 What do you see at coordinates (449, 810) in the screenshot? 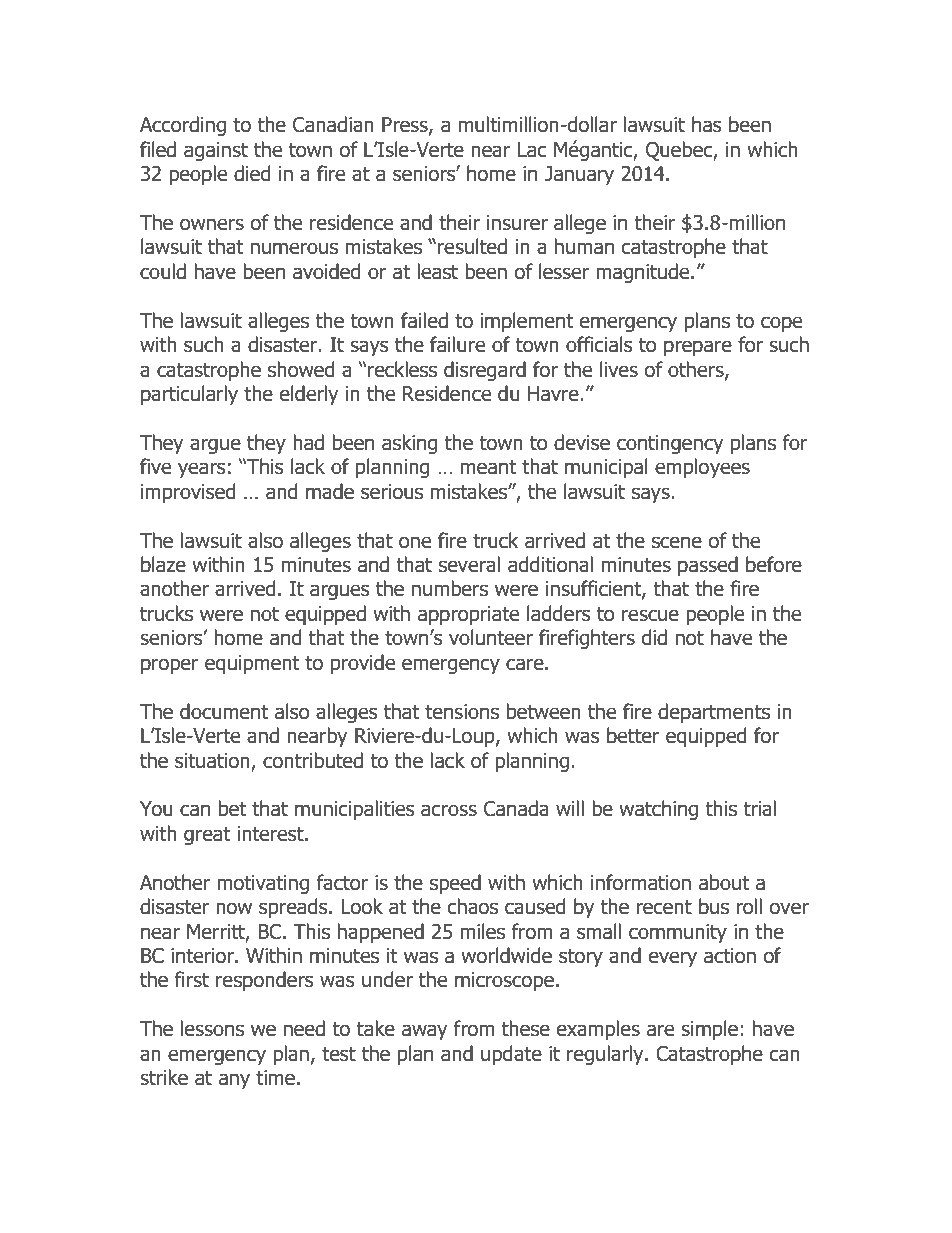
I see `across` at bounding box center [449, 810].
